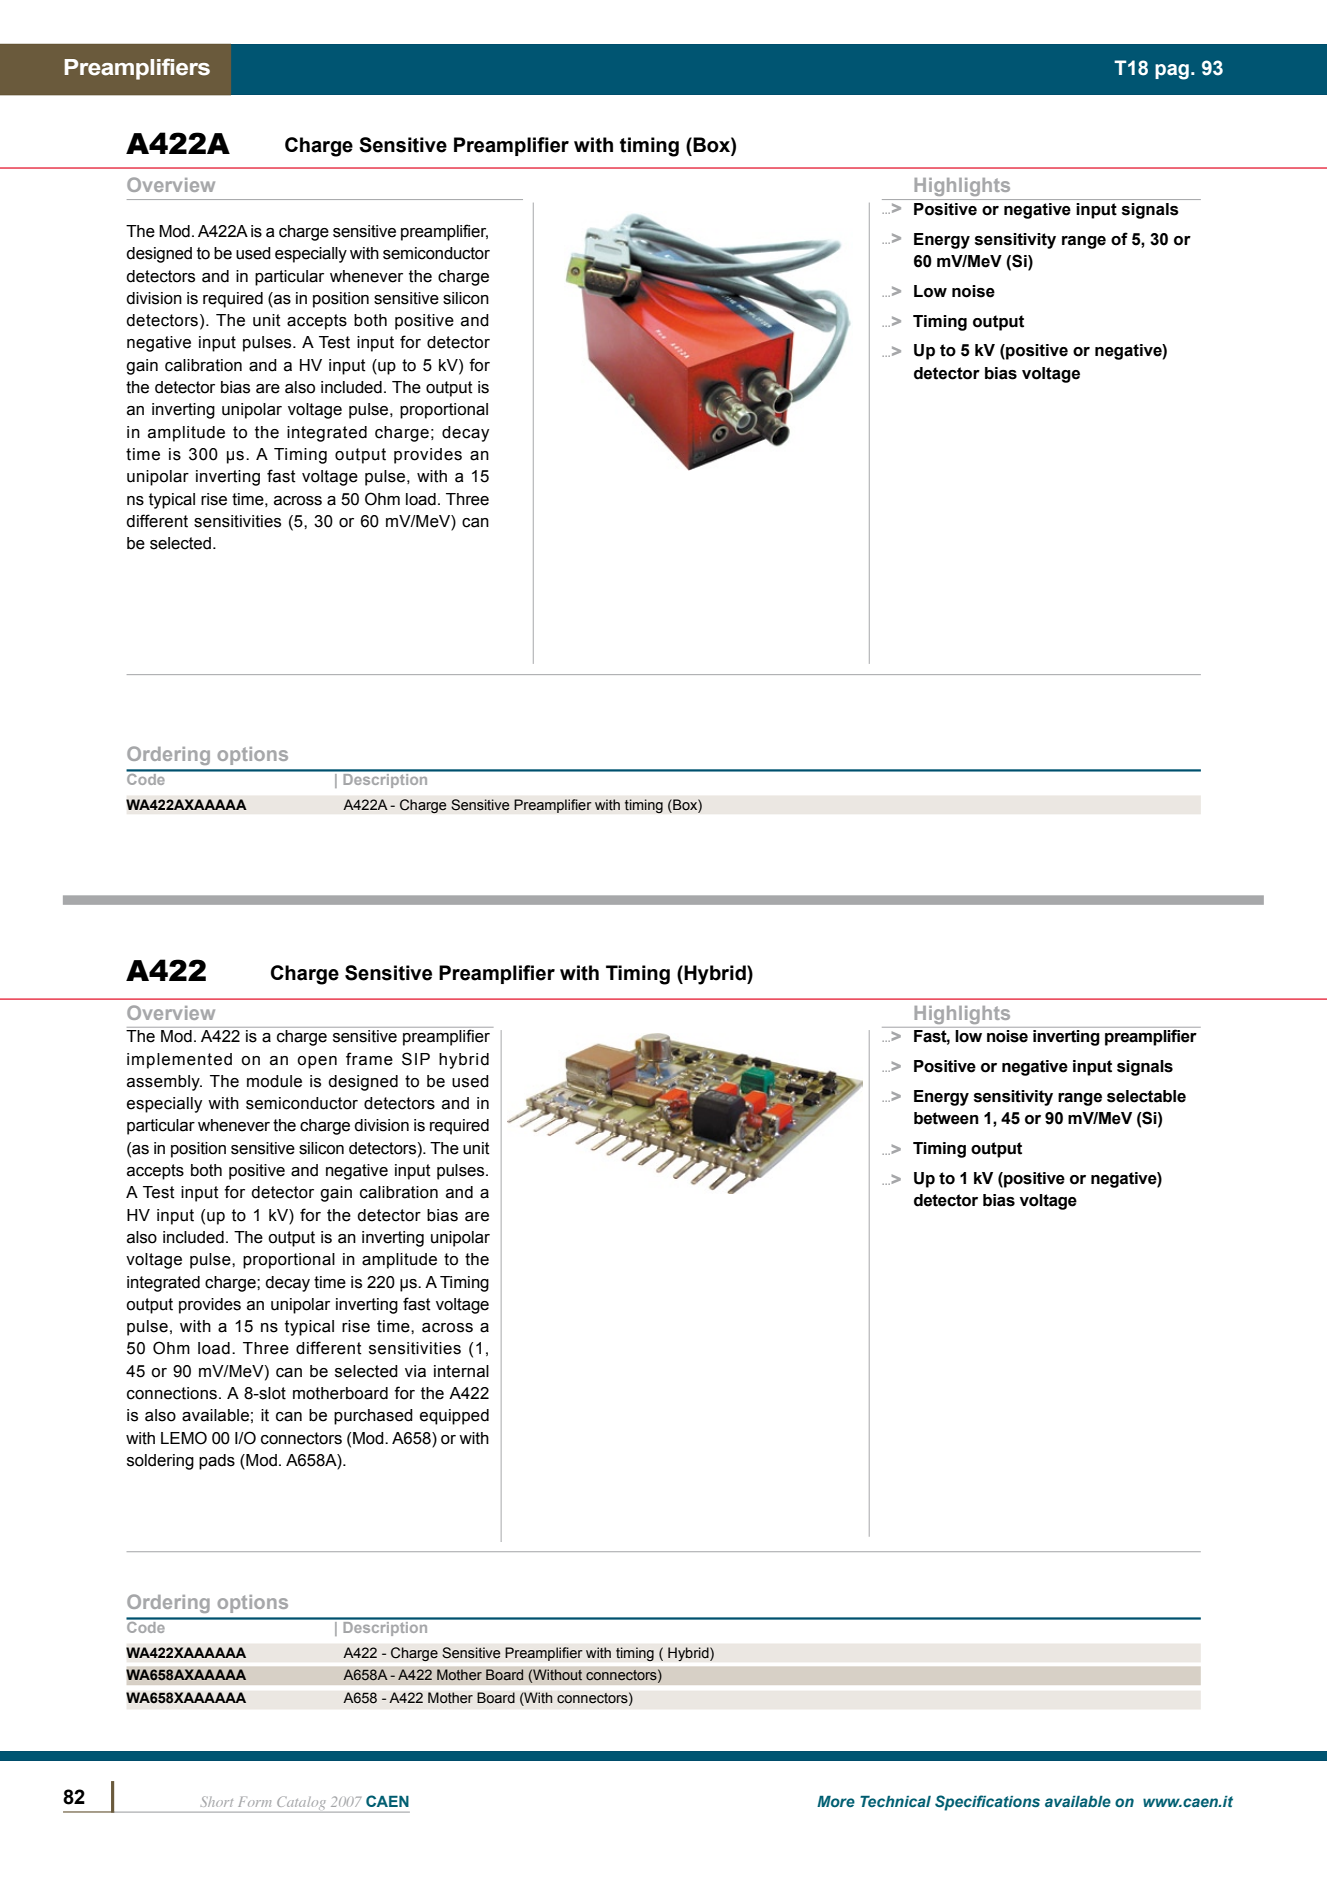 Image resolution: width=1327 pixels, height=1877 pixels. Describe the element at coordinates (946, 1118) in the document. I see `between` at that location.
